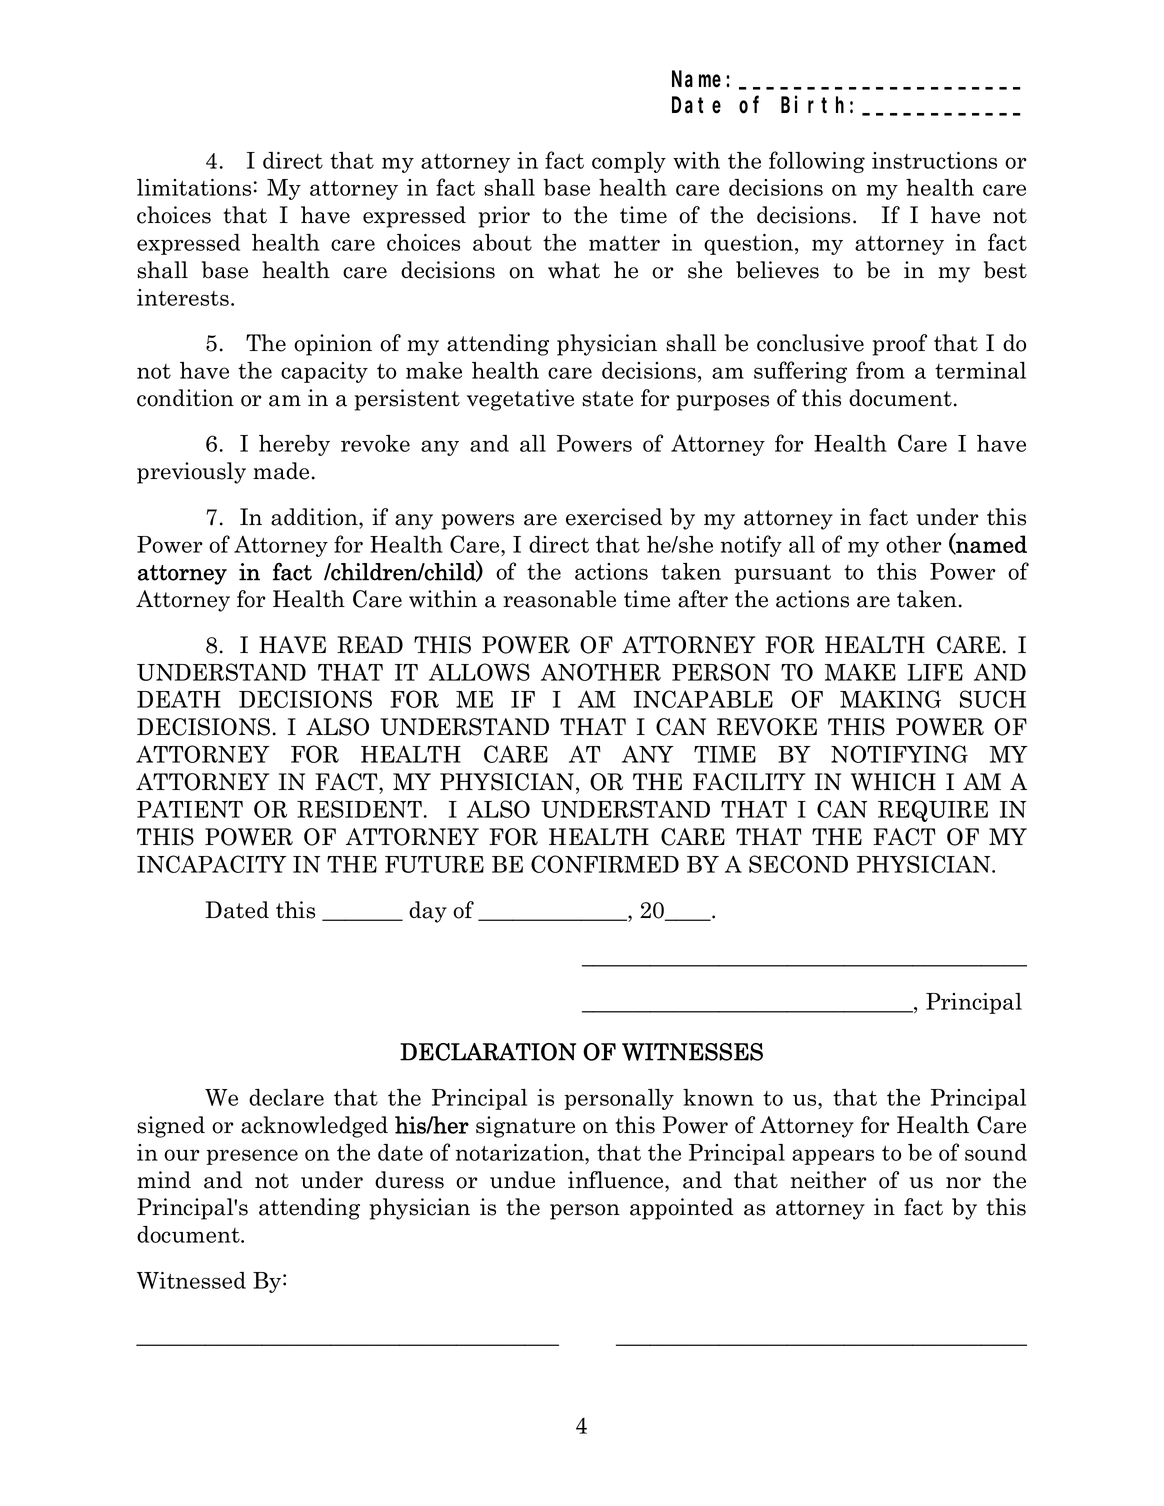 The width and height of the screenshot is (1164, 1506). What do you see at coordinates (833, 1157) in the screenshot?
I see `appears` at bounding box center [833, 1157].
